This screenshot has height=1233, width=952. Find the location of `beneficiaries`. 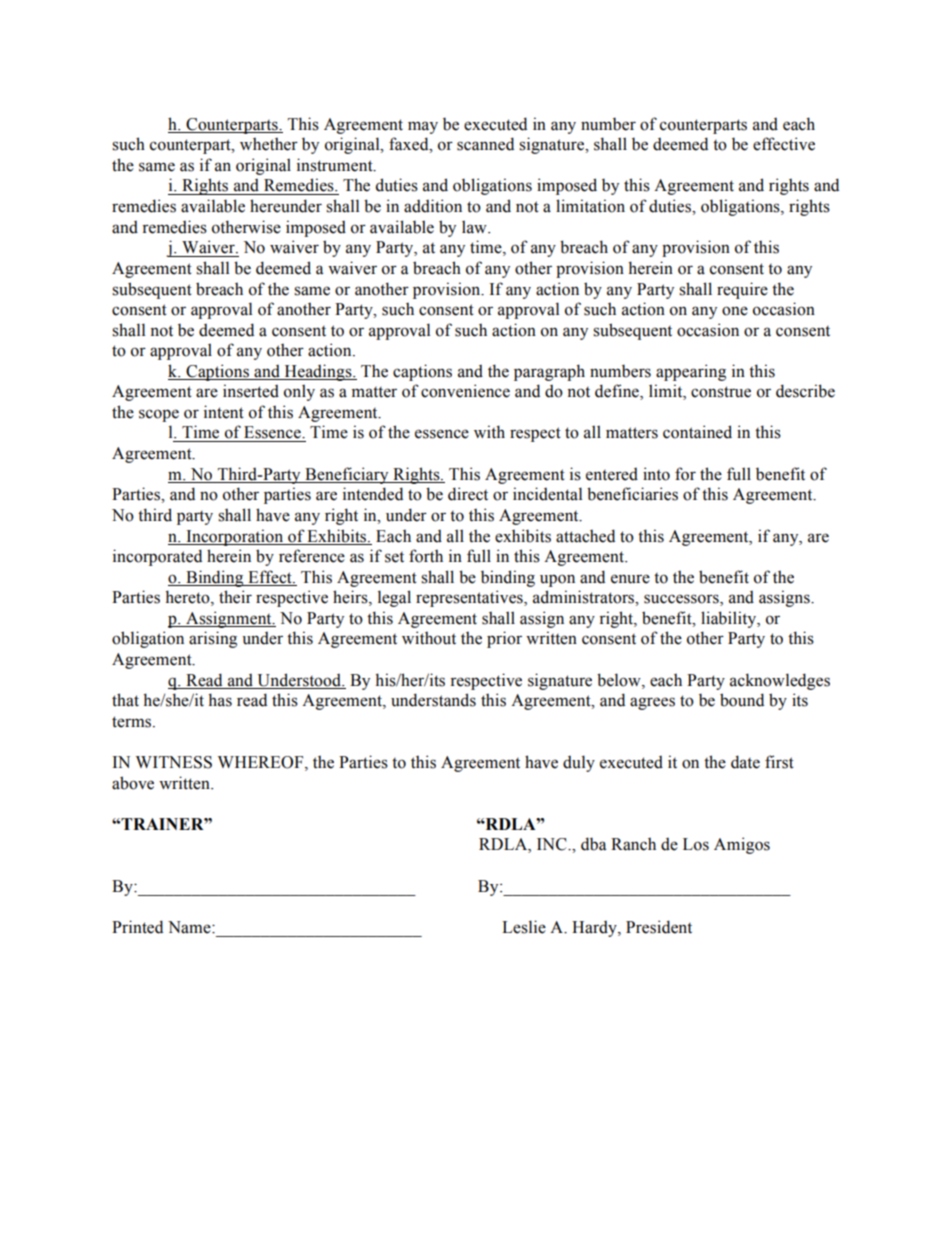

beneficiaries is located at coordinates (632, 494).
